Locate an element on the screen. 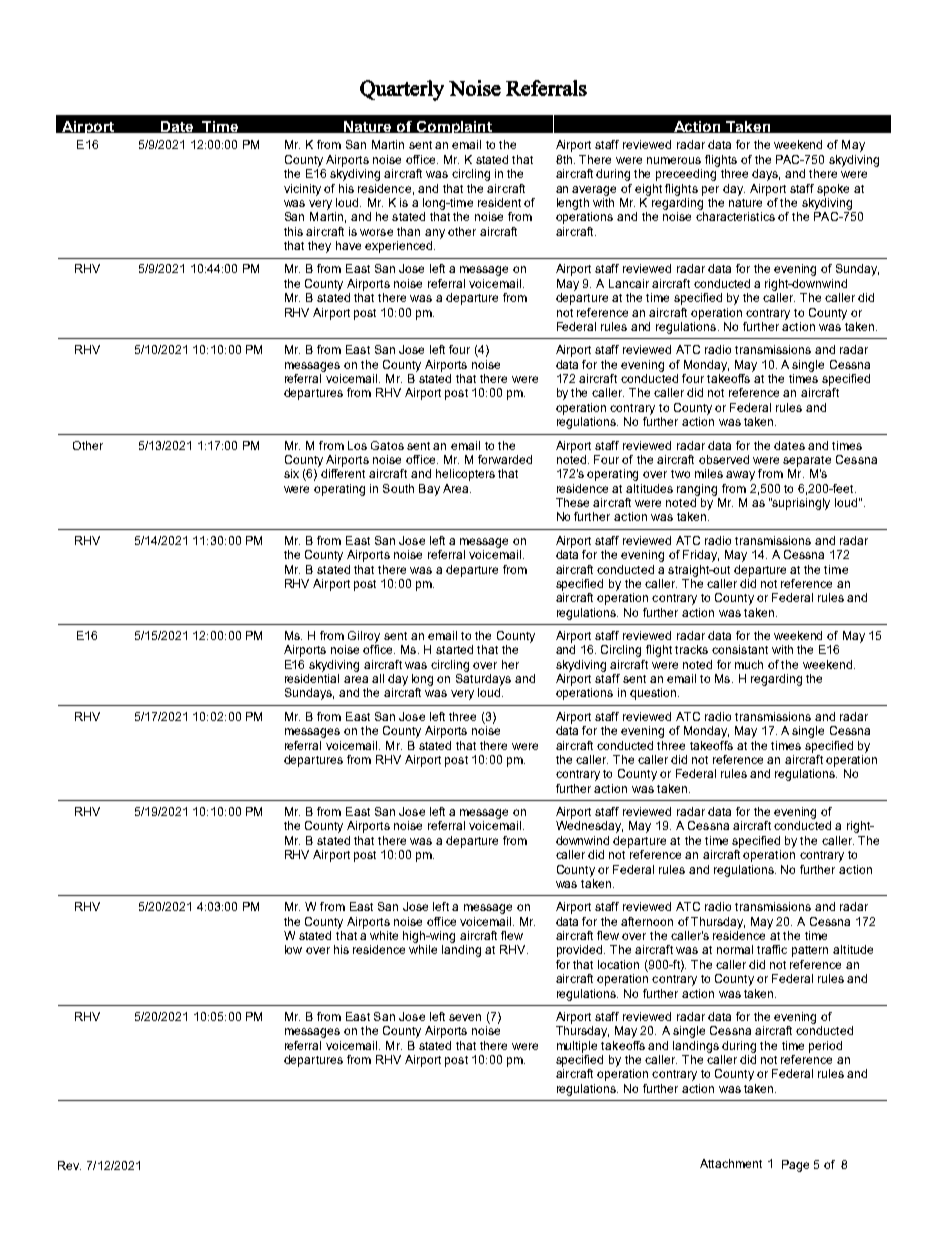 Image resolution: width=952 pixels, height=1233 pixels. average is located at coordinates (594, 191).
